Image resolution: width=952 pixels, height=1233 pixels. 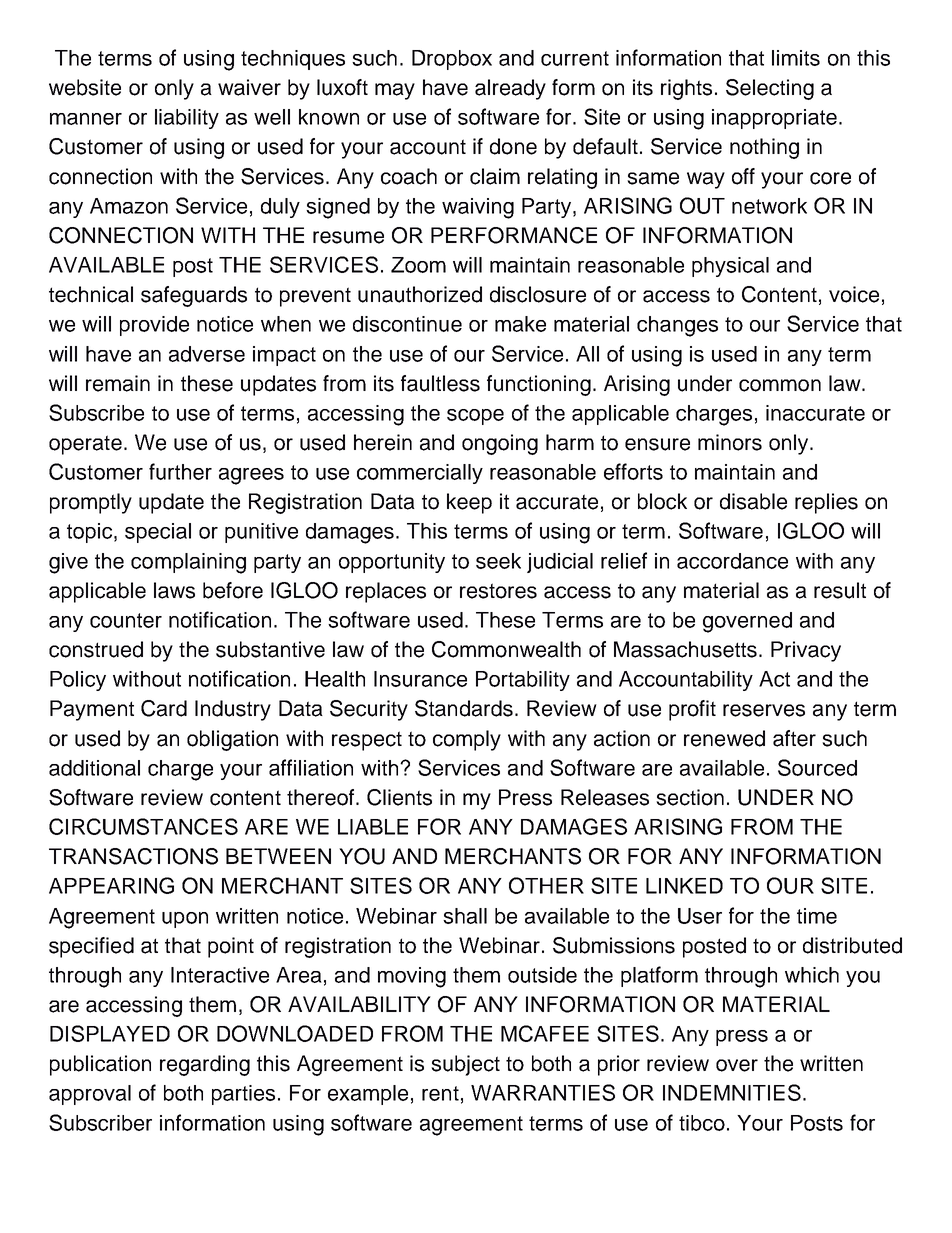 What do you see at coordinates (187, 119) in the image?
I see `liability` at bounding box center [187, 119].
